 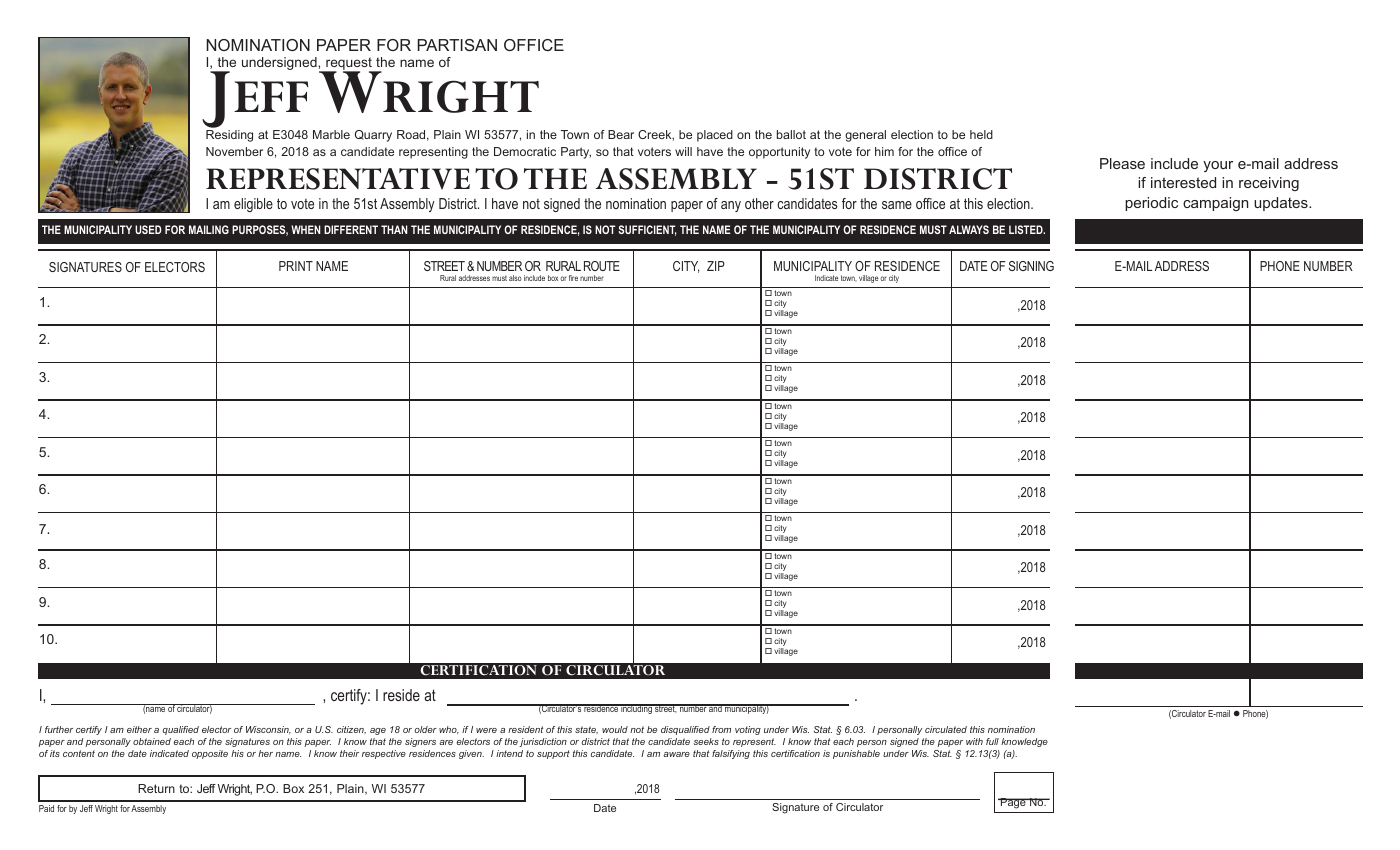 What do you see at coordinates (573, 278) in the page?
I see `fire` at bounding box center [573, 278].
